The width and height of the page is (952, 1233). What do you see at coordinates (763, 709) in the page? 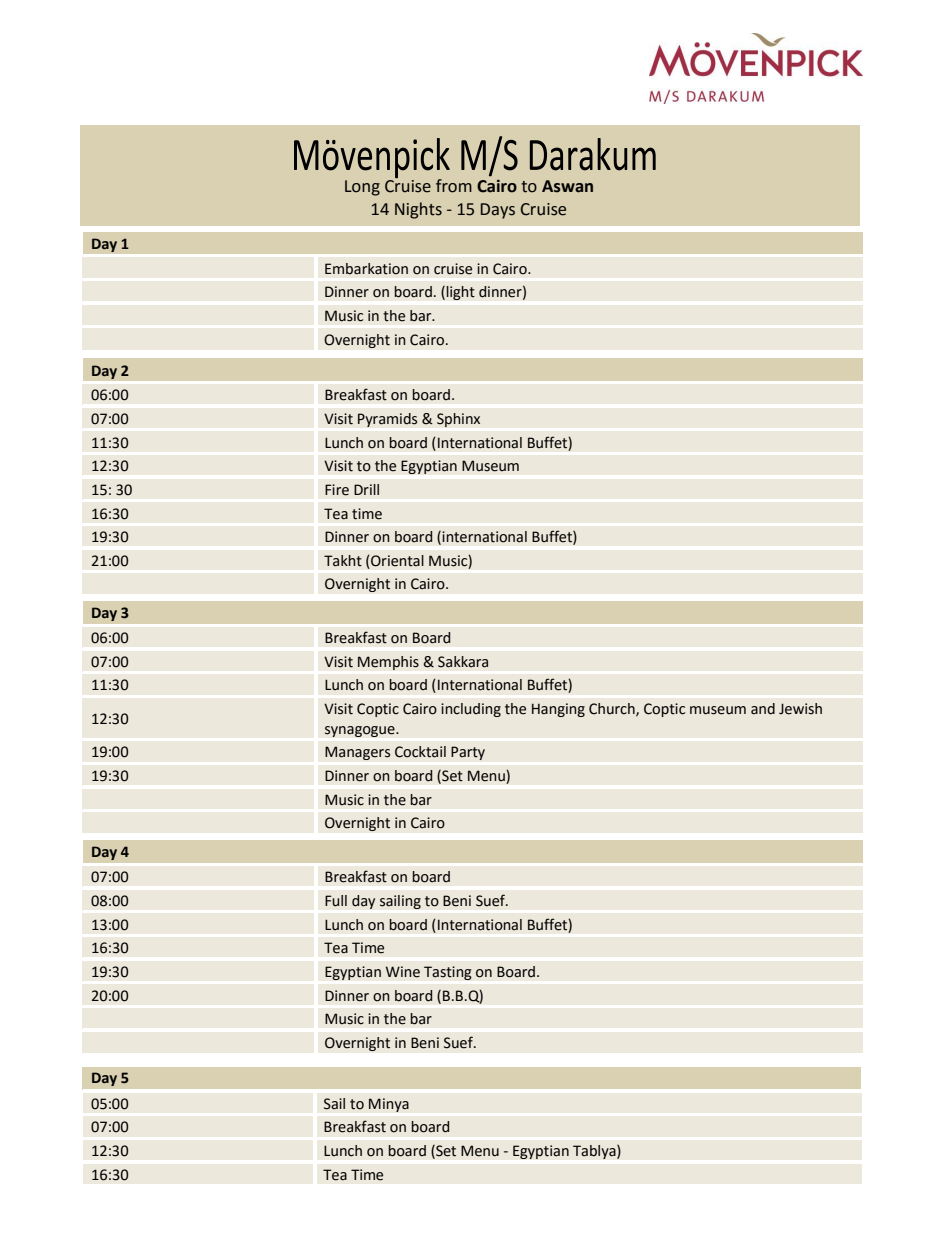
I see `and` at bounding box center [763, 709].
